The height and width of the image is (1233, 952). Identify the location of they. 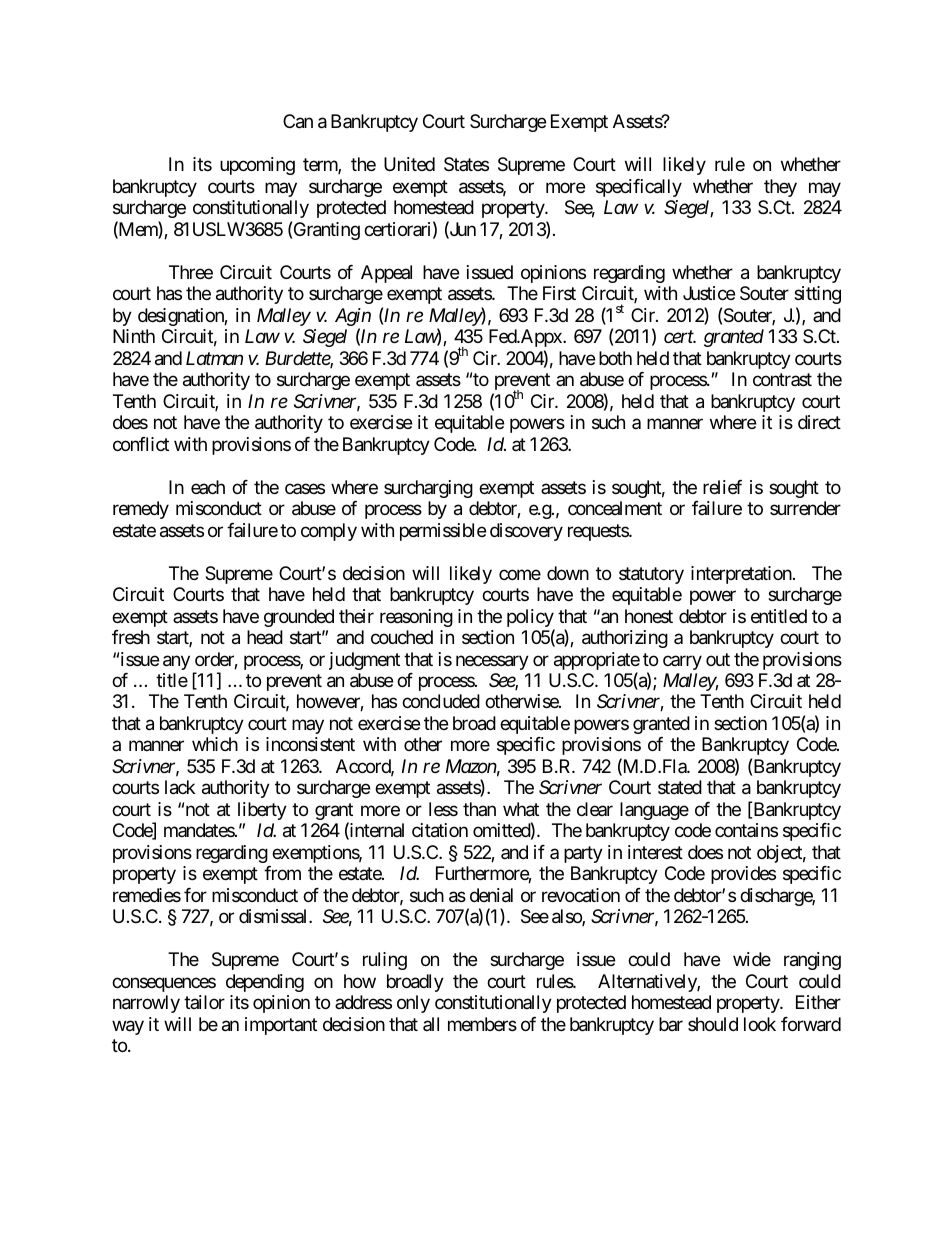
(780, 188).
